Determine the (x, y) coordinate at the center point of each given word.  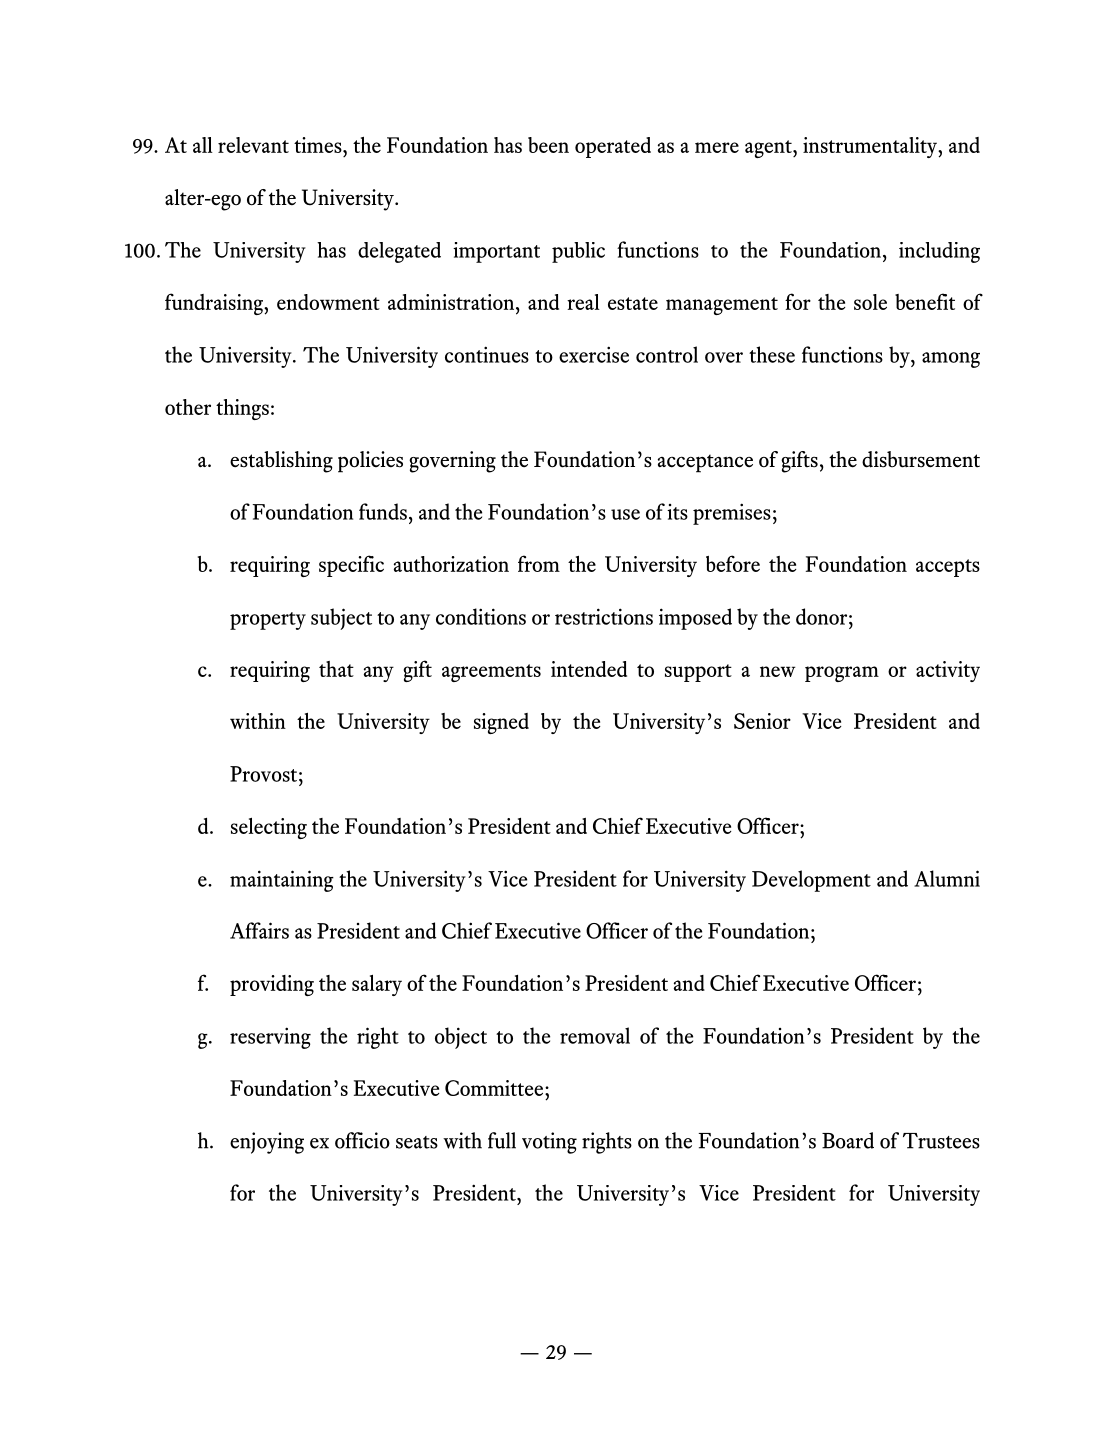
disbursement (921, 459)
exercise (594, 354)
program (842, 674)
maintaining (282, 881)
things (242, 409)
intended (589, 669)
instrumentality (871, 147)
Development (811, 881)
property (268, 621)
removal (595, 1035)
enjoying (267, 1143)
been (548, 145)
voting (549, 1143)
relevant (253, 145)
